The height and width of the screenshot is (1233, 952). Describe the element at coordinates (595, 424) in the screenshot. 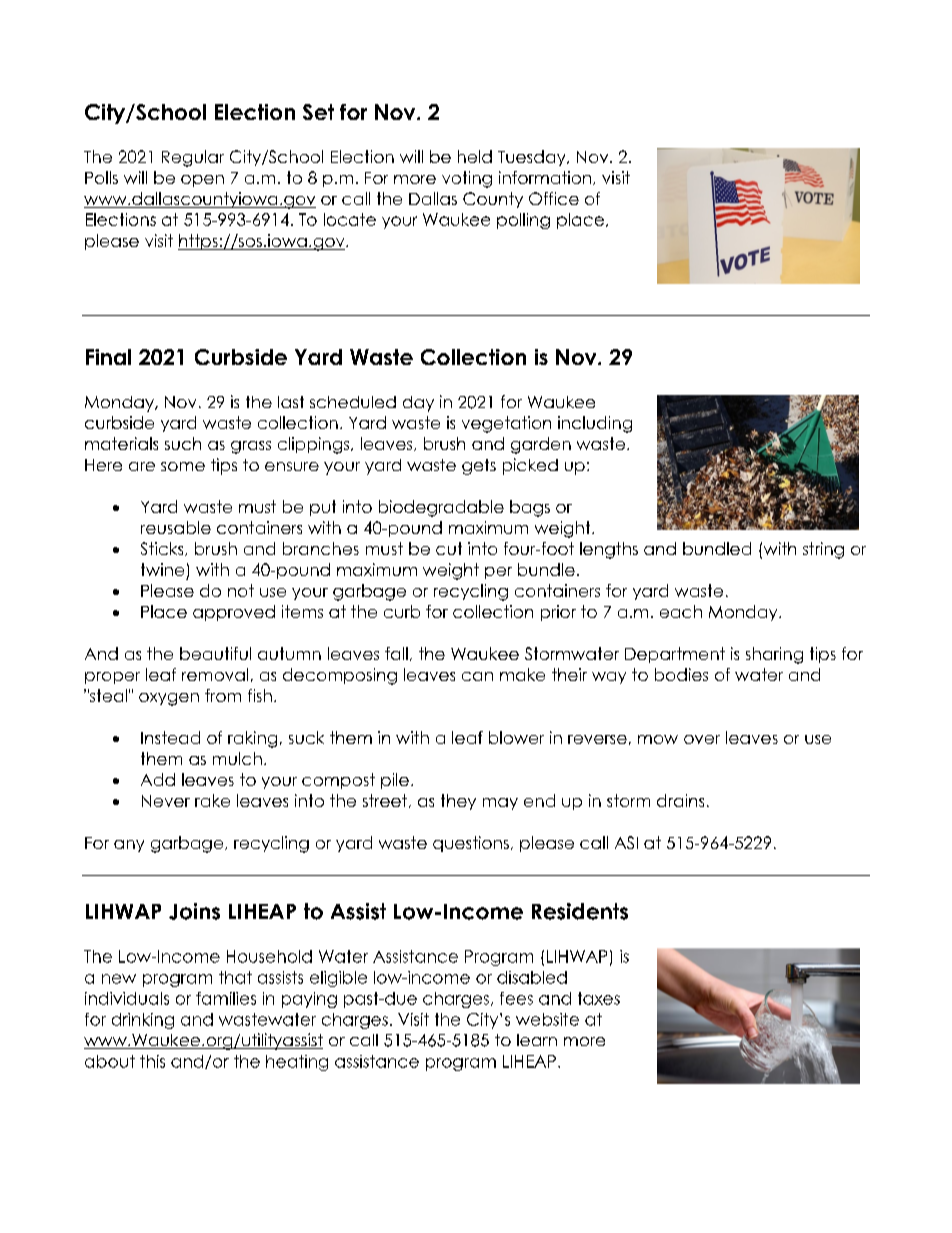

I see `including` at that location.
